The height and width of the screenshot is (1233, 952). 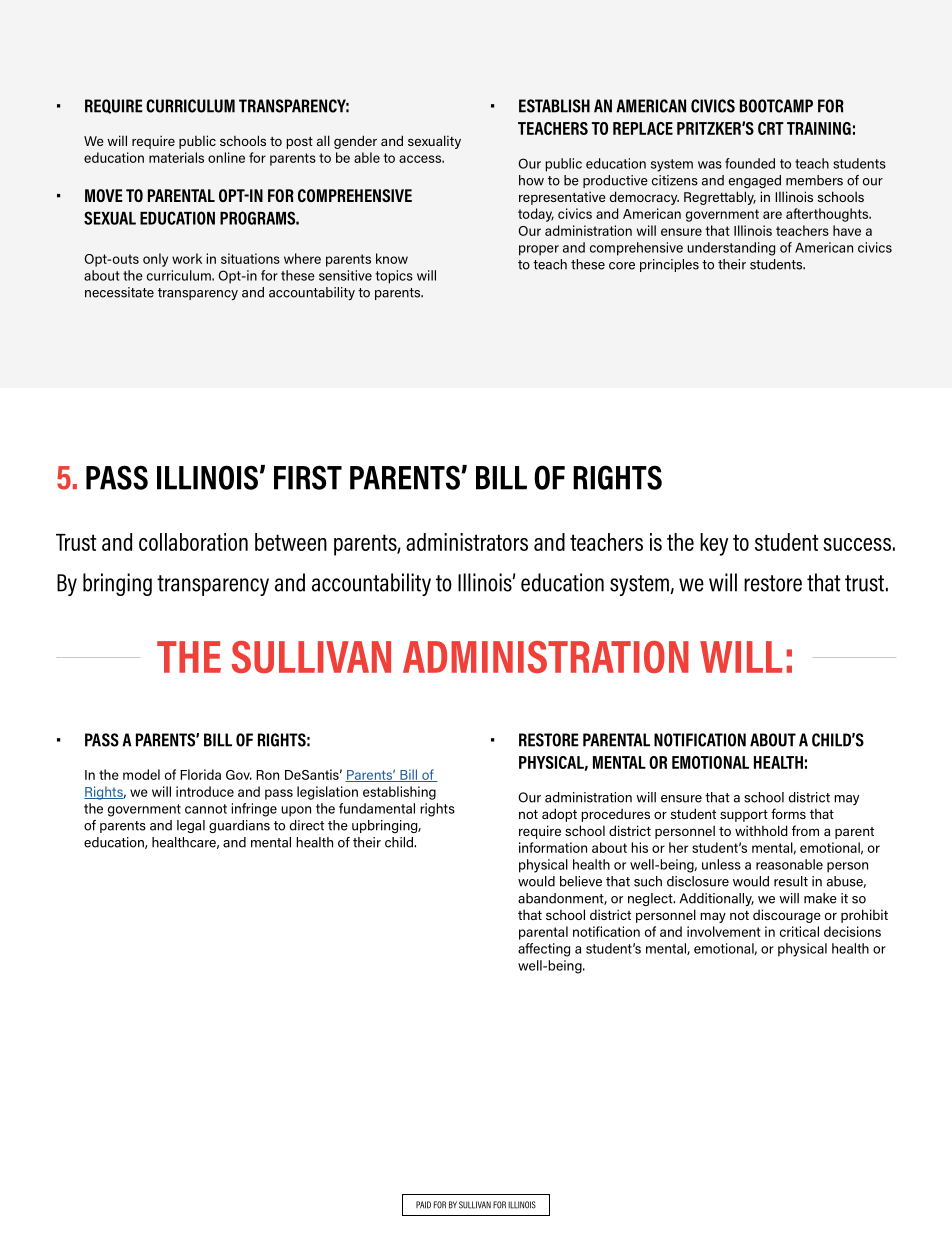 What do you see at coordinates (714, 544) in the screenshot?
I see `key` at bounding box center [714, 544].
